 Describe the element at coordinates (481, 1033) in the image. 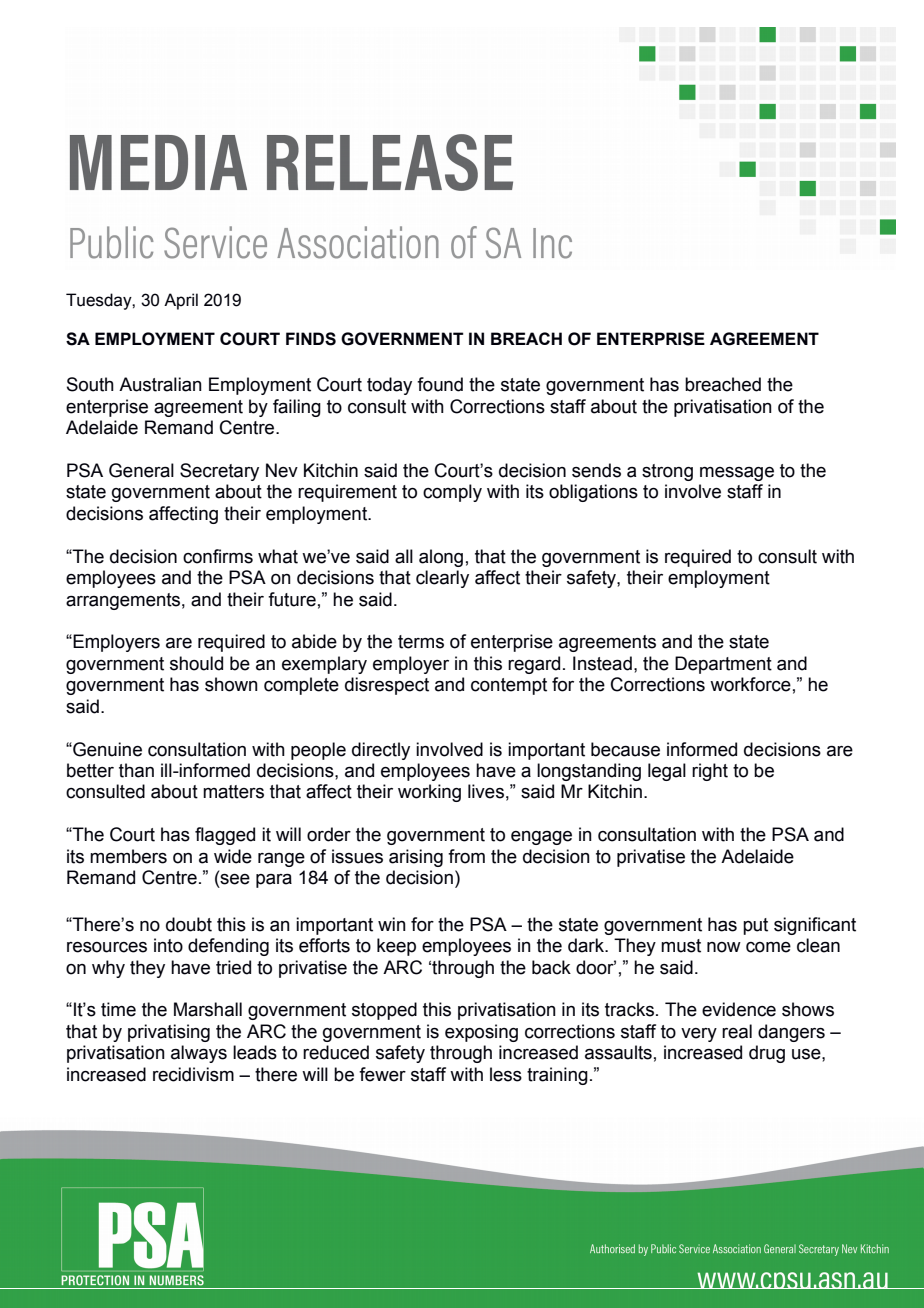

I see `exposing` at that location.
